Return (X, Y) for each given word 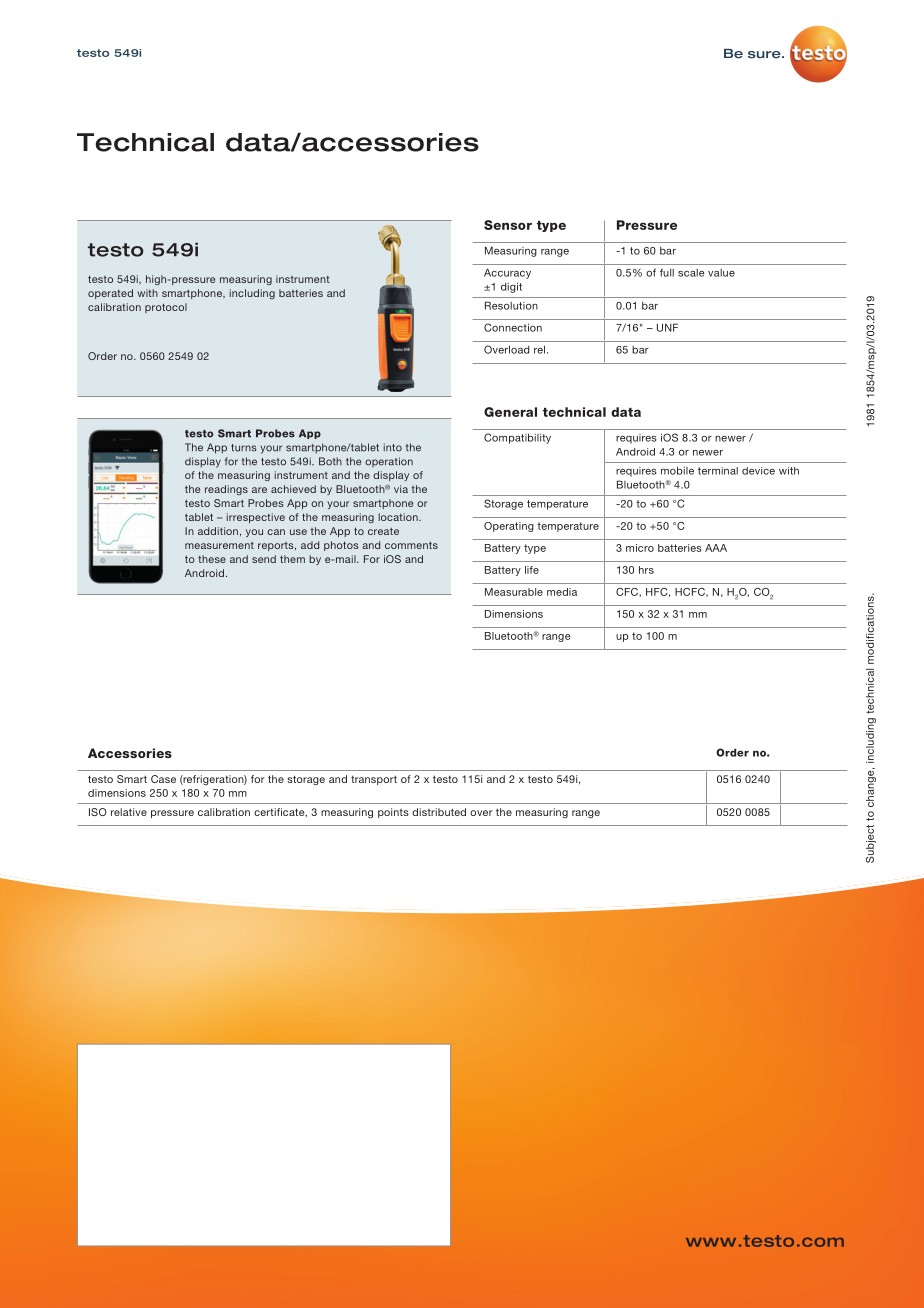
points (393, 813)
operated (110, 294)
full (667, 272)
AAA (716, 548)
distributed (439, 812)
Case (163, 779)
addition (218, 531)
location (399, 517)
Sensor (508, 225)
